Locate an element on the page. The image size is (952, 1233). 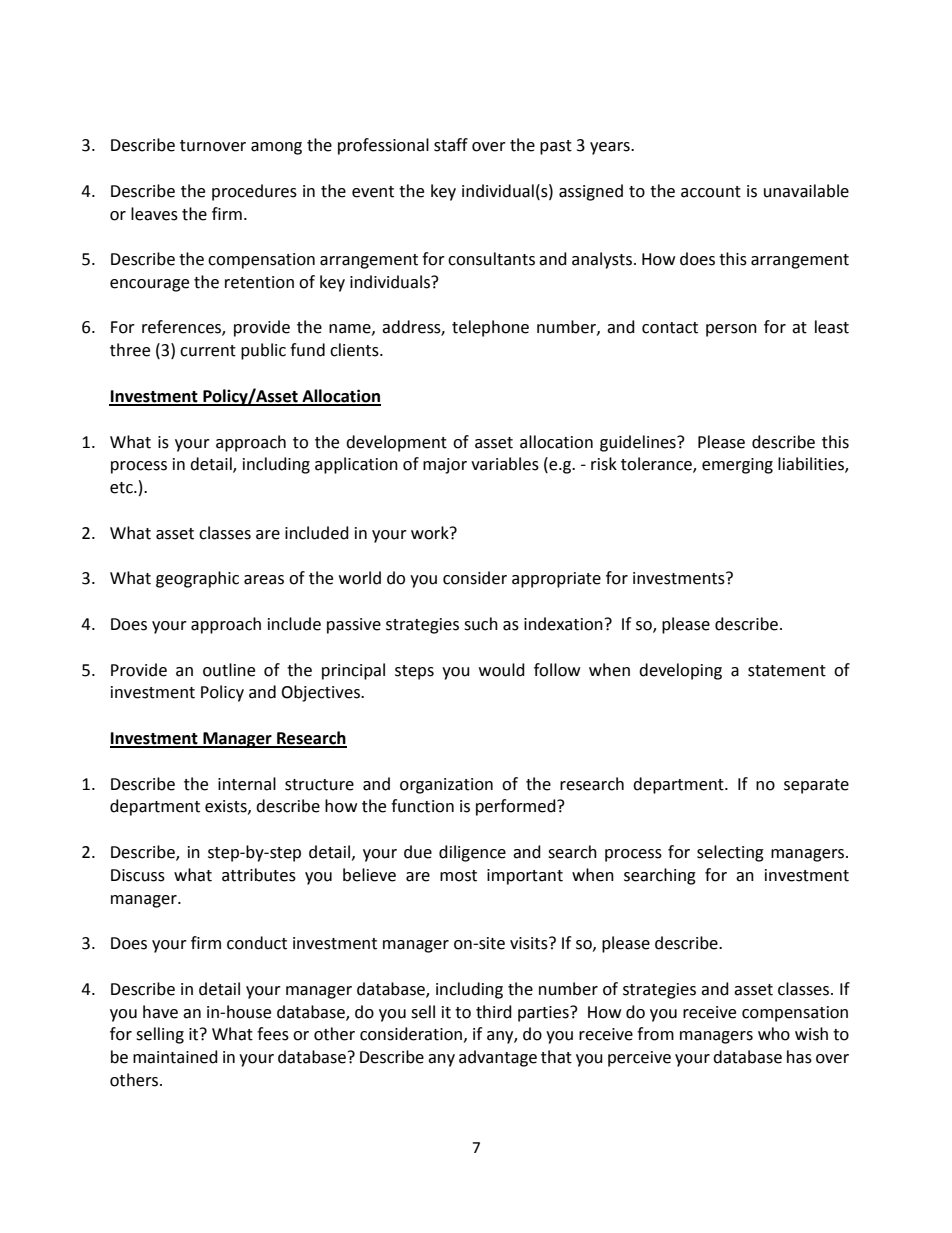
staff is located at coordinates (451, 145).
